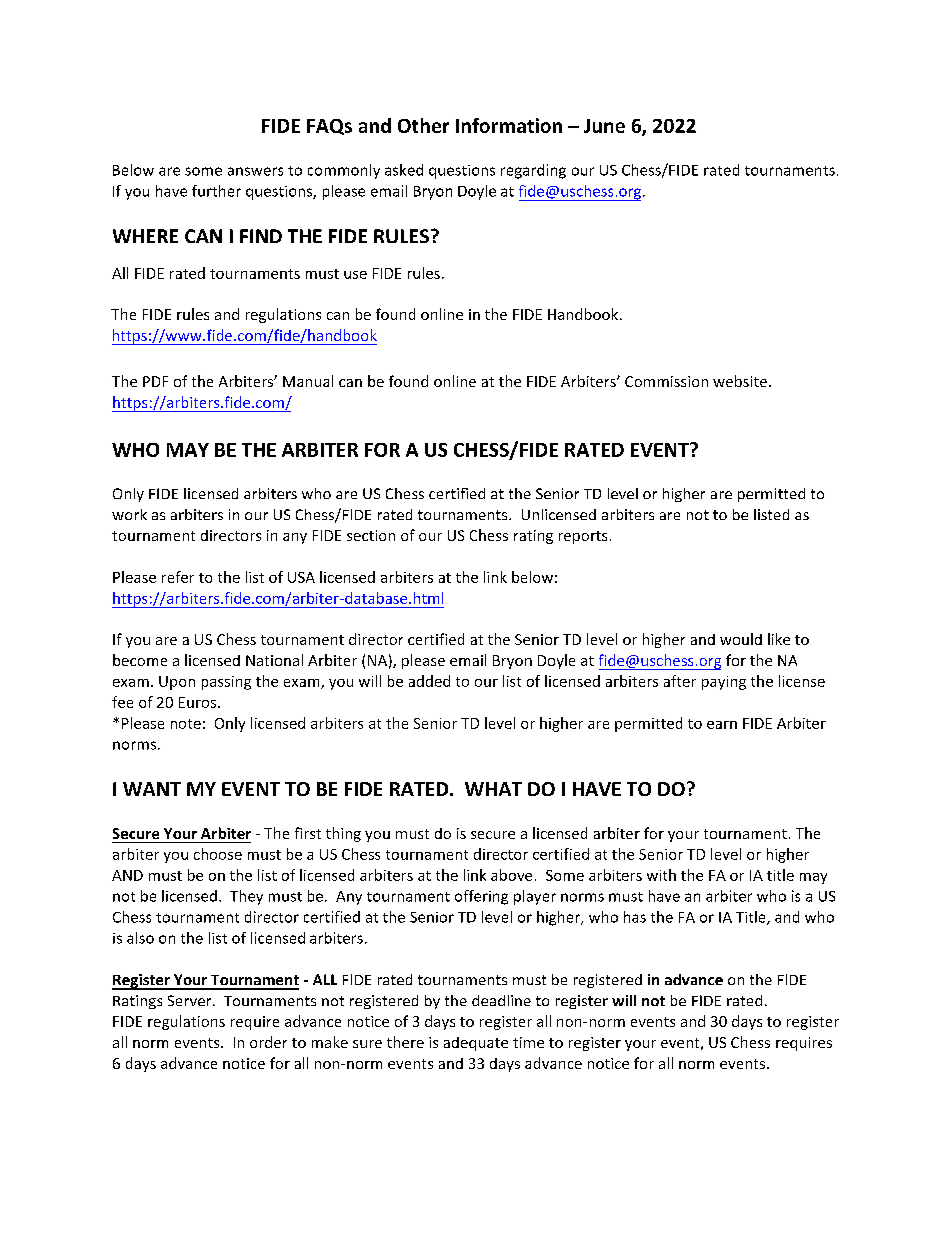 The width and height of the screenshot is (952, 1233). Describe the element at coordinates (216, 191) in the screenshot. I see `further` at that location.
